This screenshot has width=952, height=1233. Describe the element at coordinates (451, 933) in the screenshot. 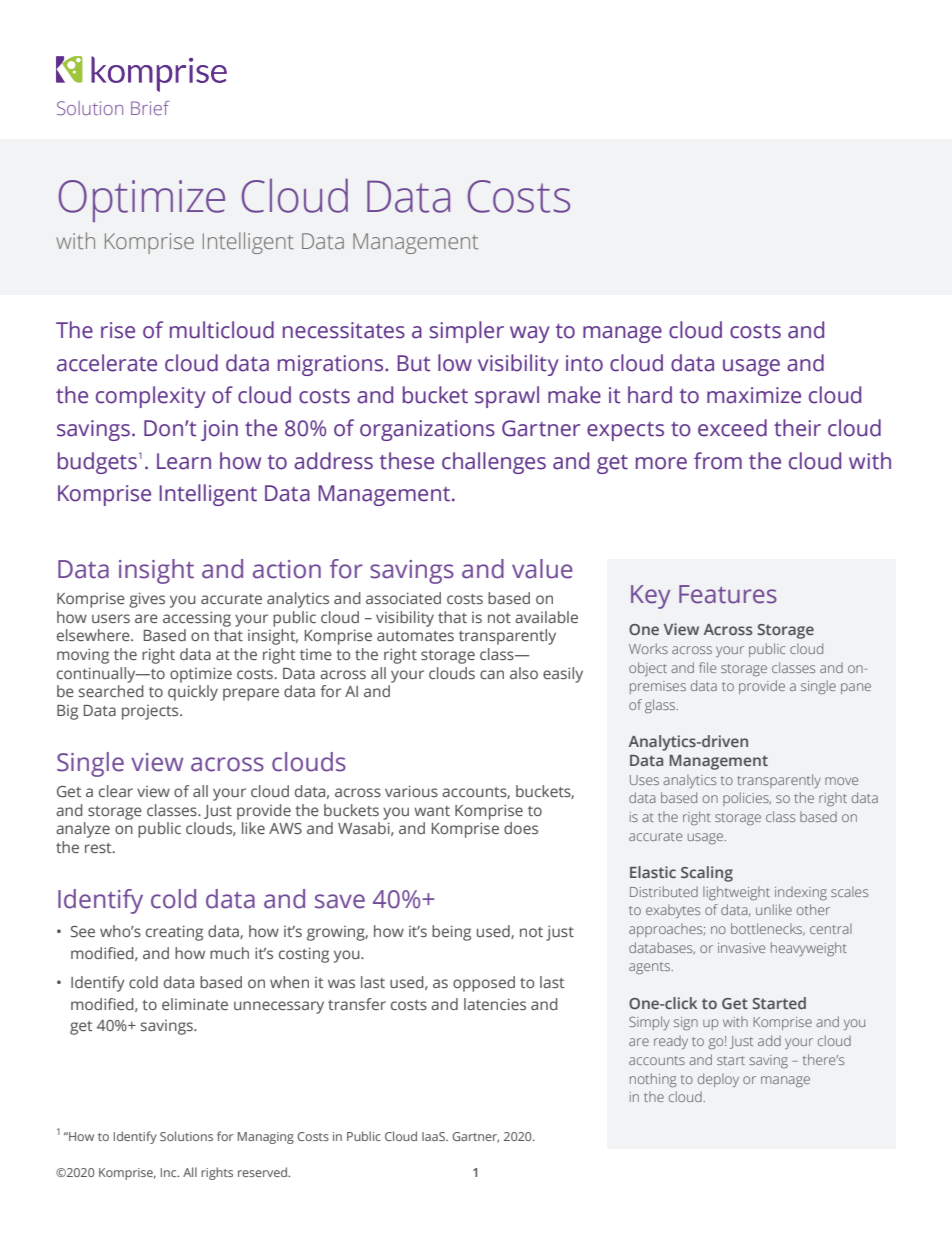

I see `being` at that location.
